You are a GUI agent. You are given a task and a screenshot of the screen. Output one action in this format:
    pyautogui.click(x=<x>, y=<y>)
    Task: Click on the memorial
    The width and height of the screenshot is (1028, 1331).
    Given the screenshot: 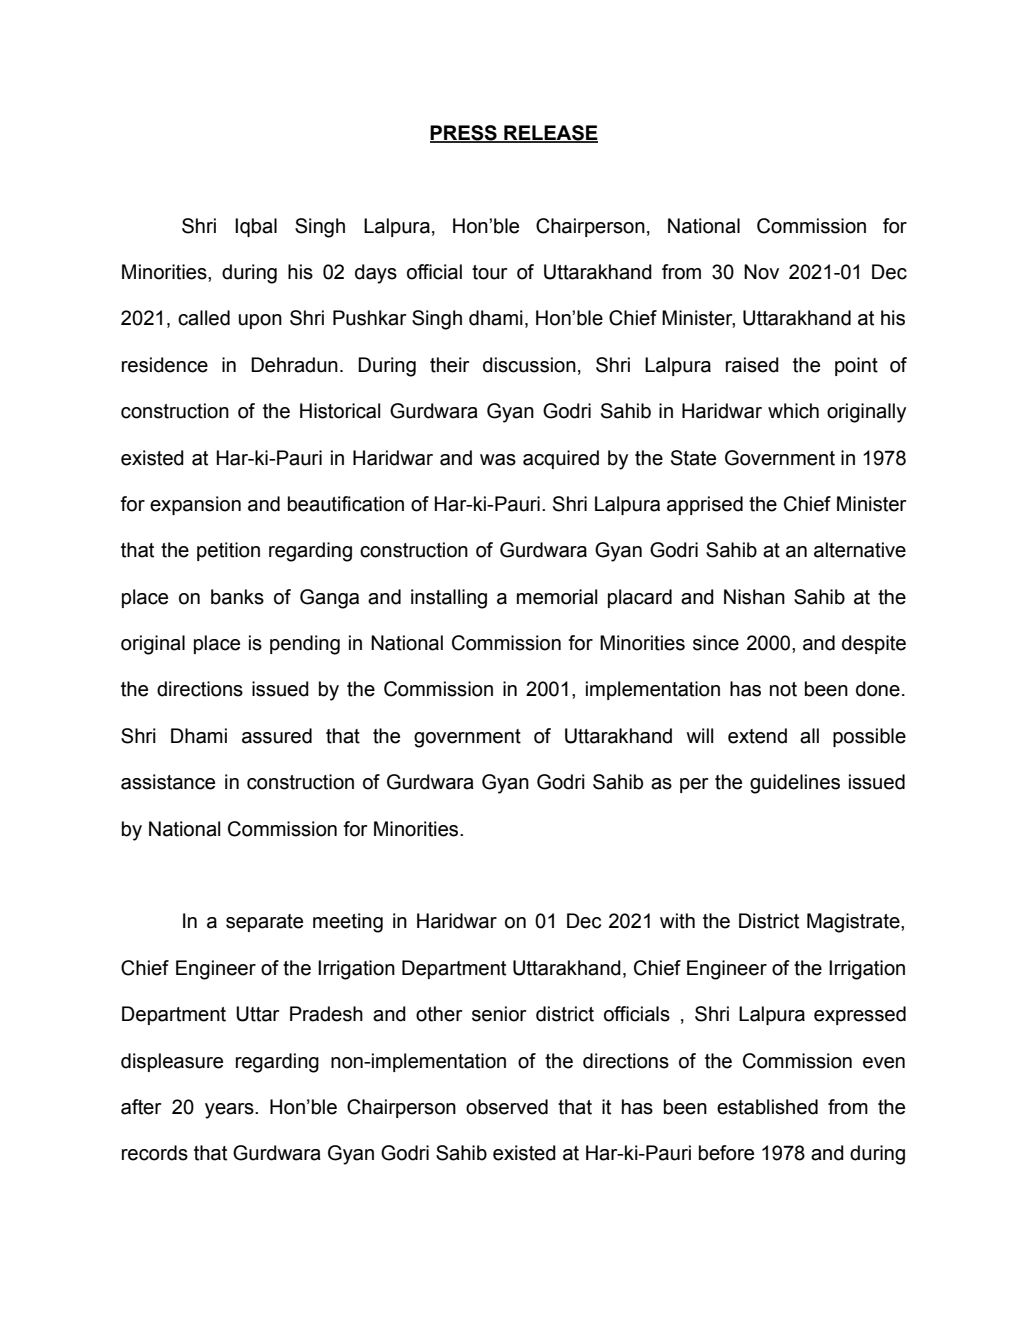 What is the action you would take?
    pyautogui.click(x=557, y=597)
